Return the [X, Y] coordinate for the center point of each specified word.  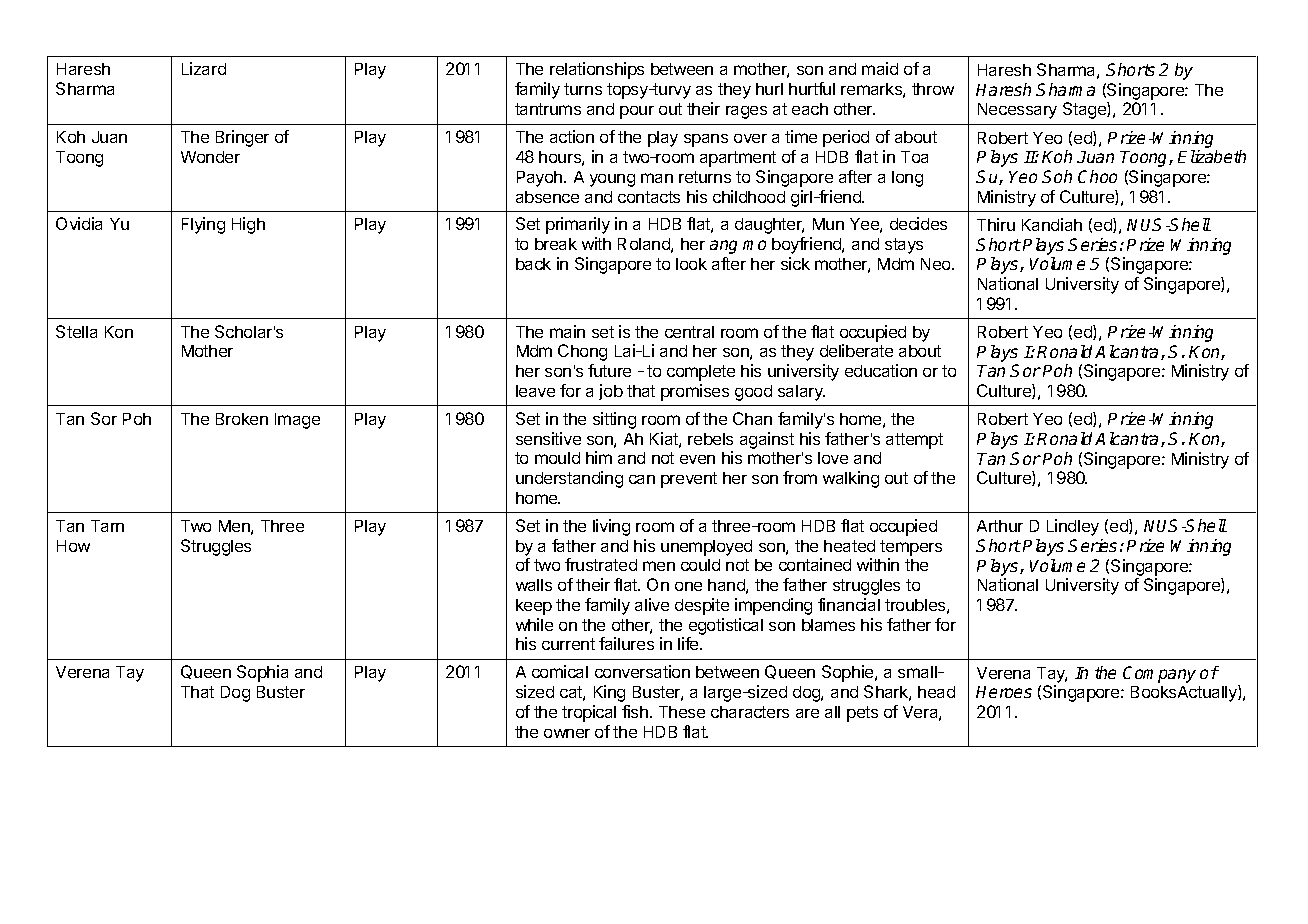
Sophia [262, 673]
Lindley [1073, 527]
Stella [76, 331]
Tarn [107, 526]
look [691, 264]
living [611, 527]
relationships [597, 70]
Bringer [242, 138]
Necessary [1017, 111]
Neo [937, 264]
